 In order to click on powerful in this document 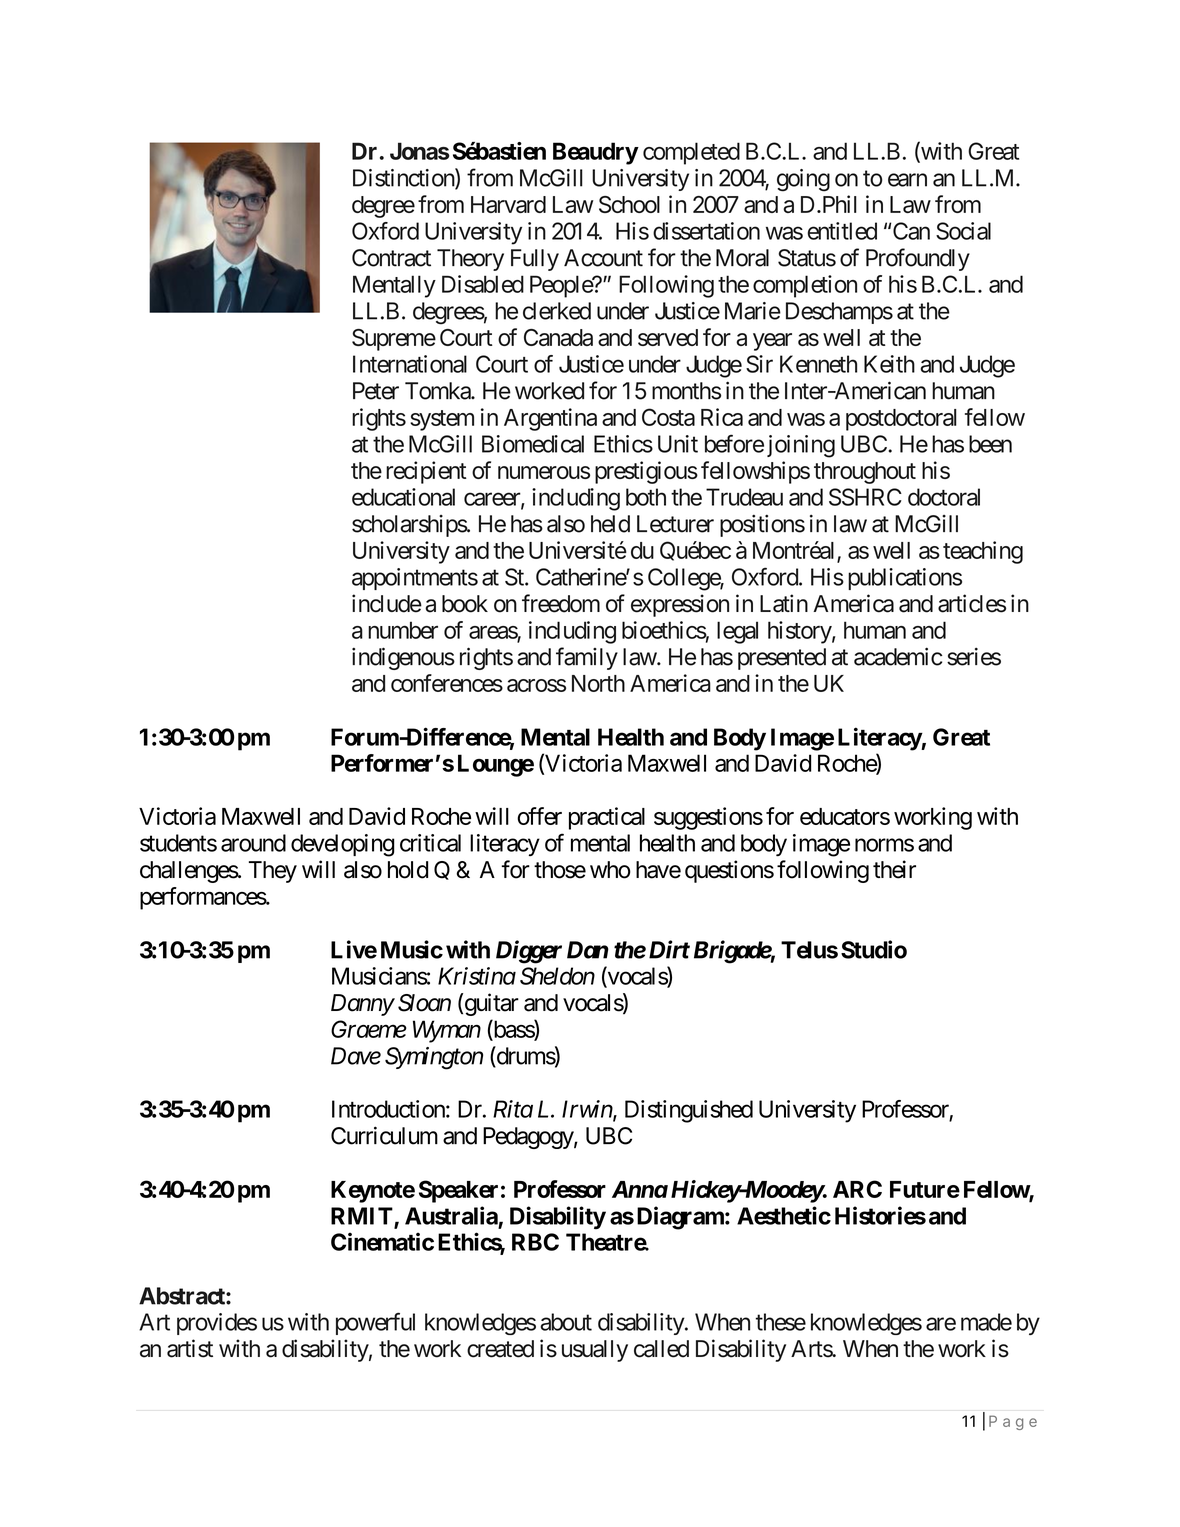, I will do `click(375, 1323)`.
